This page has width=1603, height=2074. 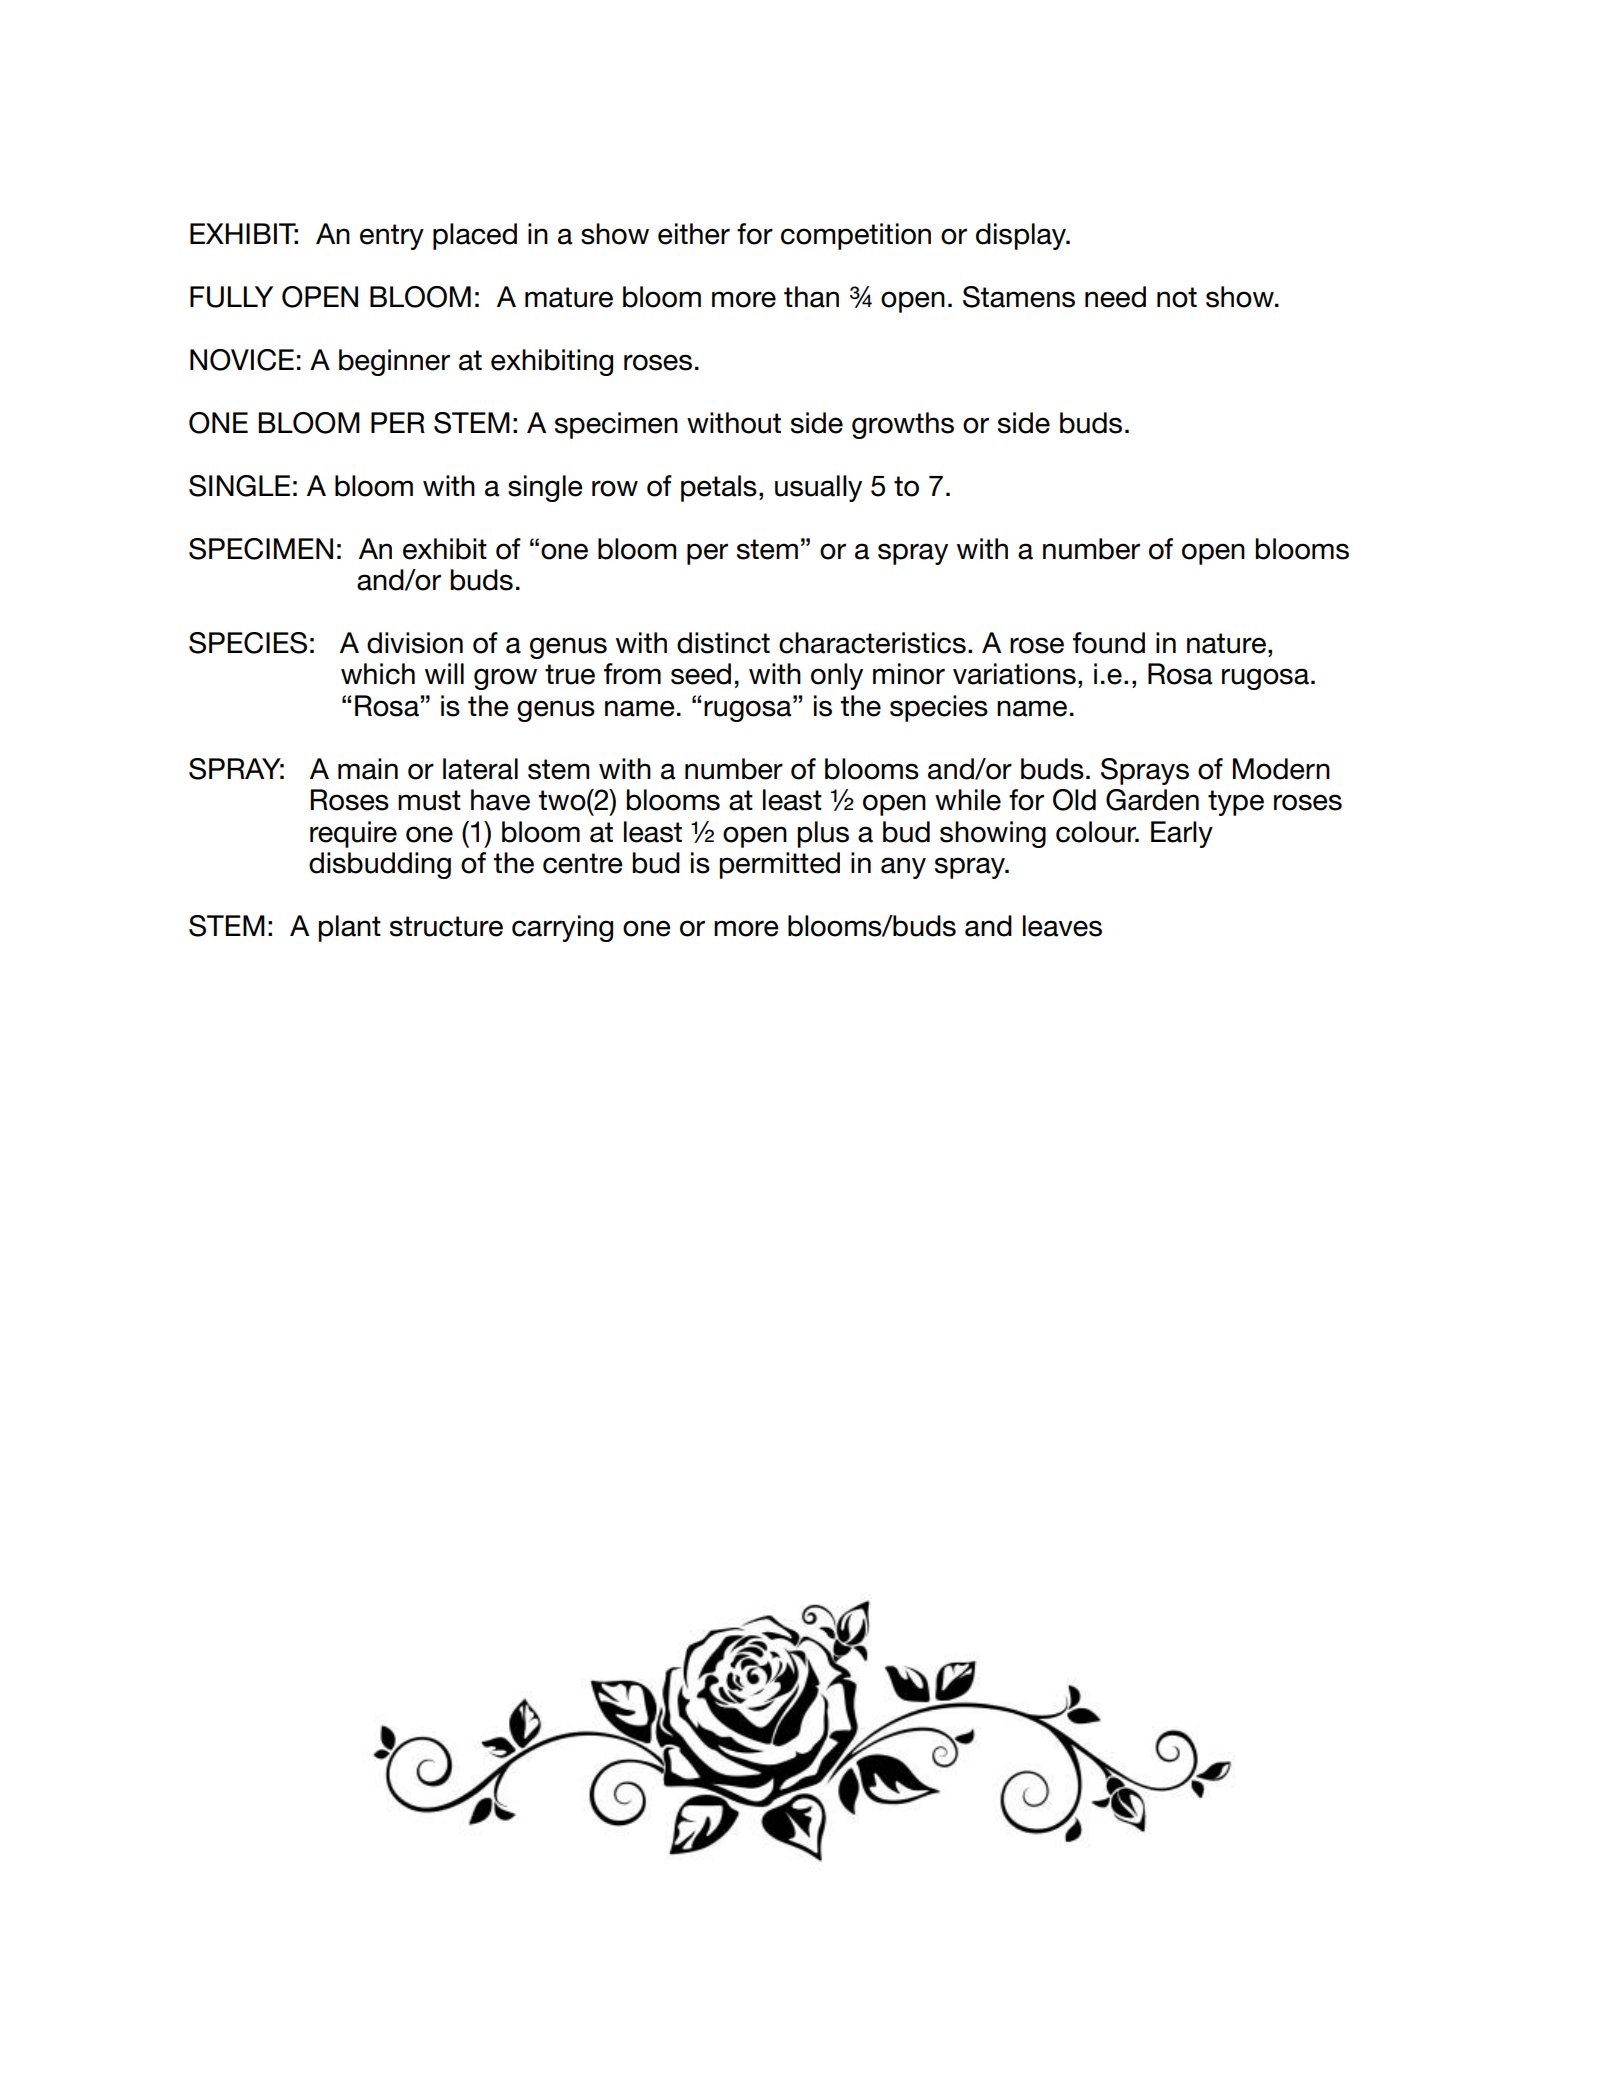 What do you see at coordinates (719, 488) in the page?
I see `petals` at bounding box center [719, 488].
